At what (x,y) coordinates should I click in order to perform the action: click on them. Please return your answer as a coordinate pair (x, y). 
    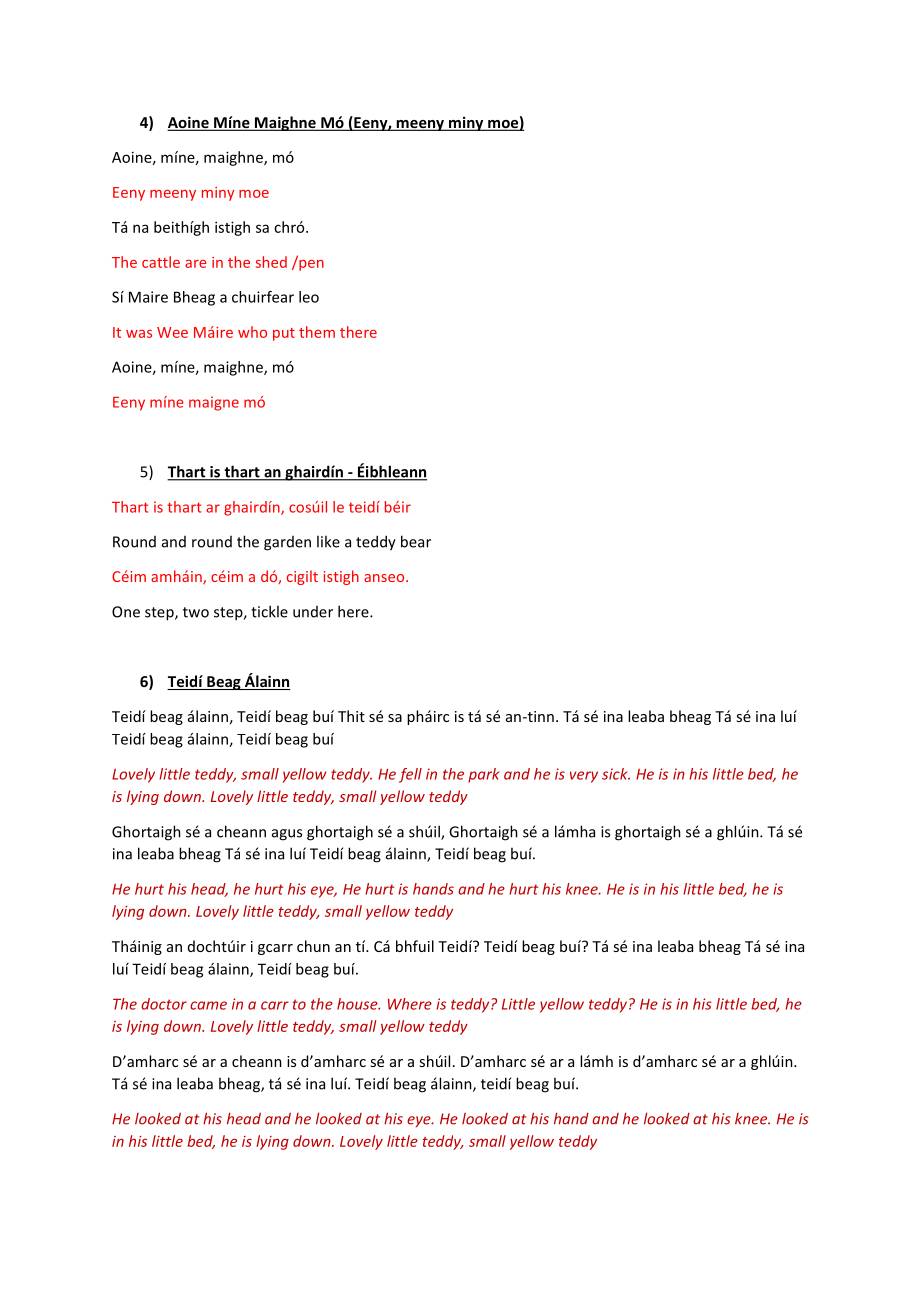
    Looking at the image, I should click on (317, 332).
